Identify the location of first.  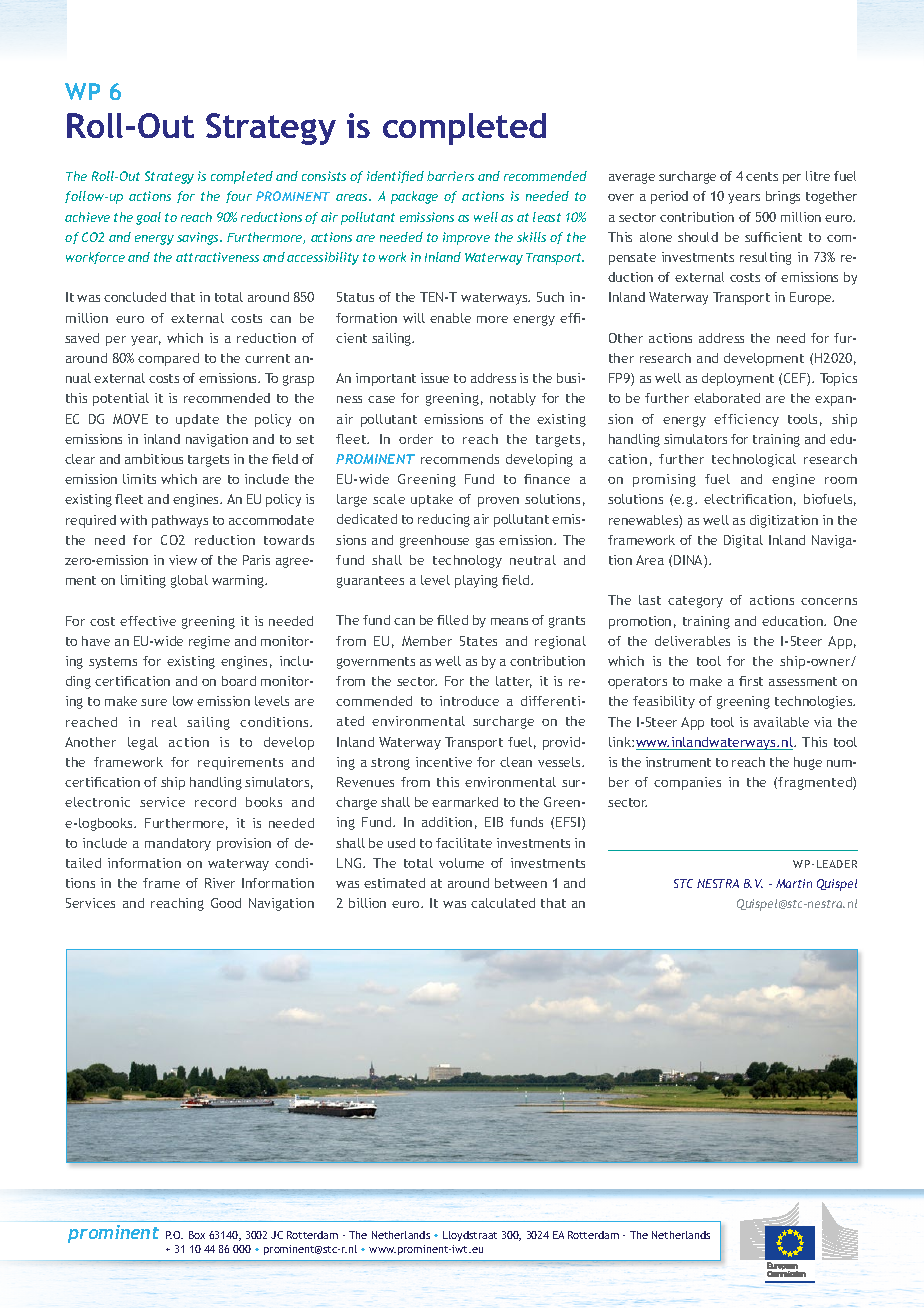
(751, 681).
